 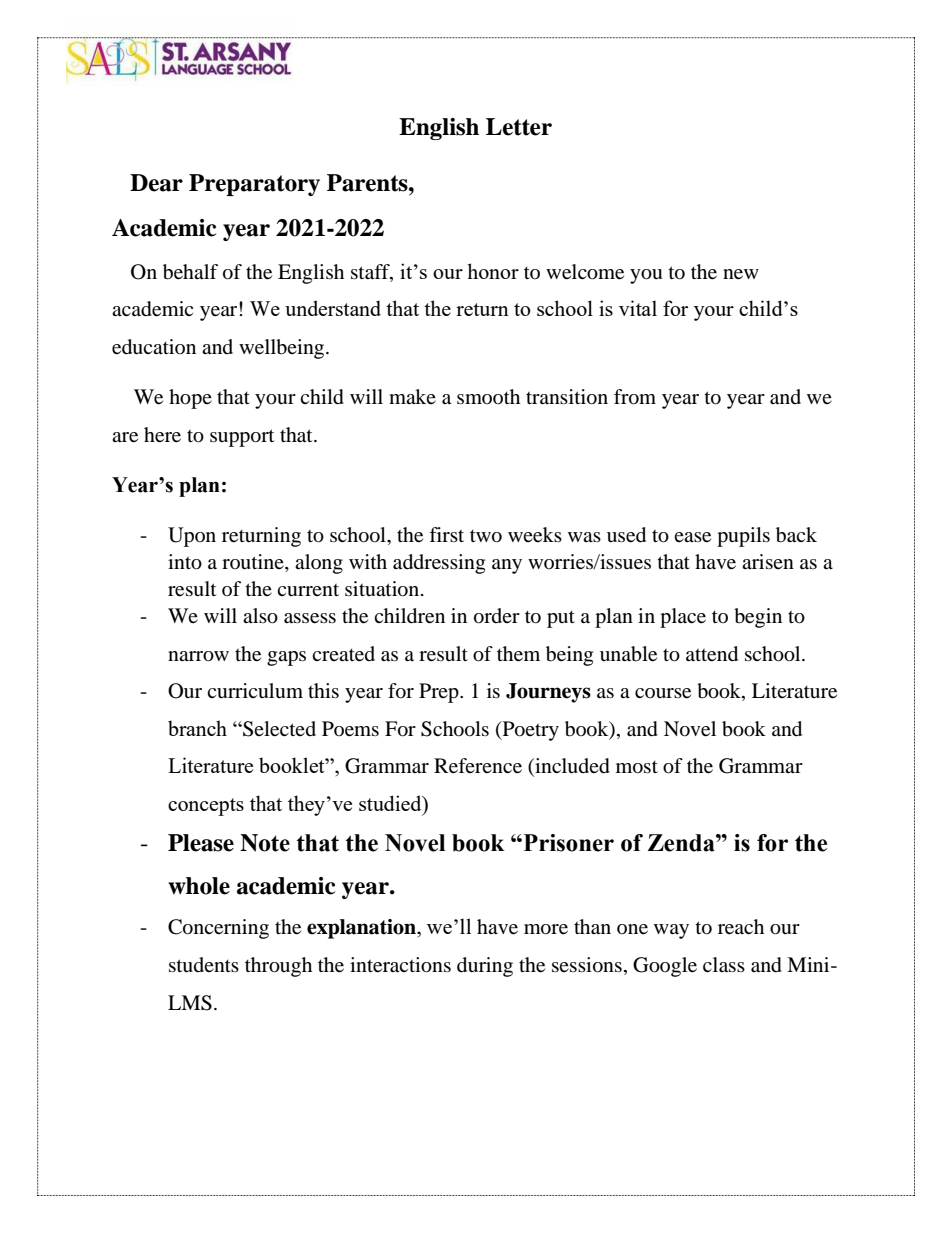 I want to click on Concerning, so click(x=218, y=929).
